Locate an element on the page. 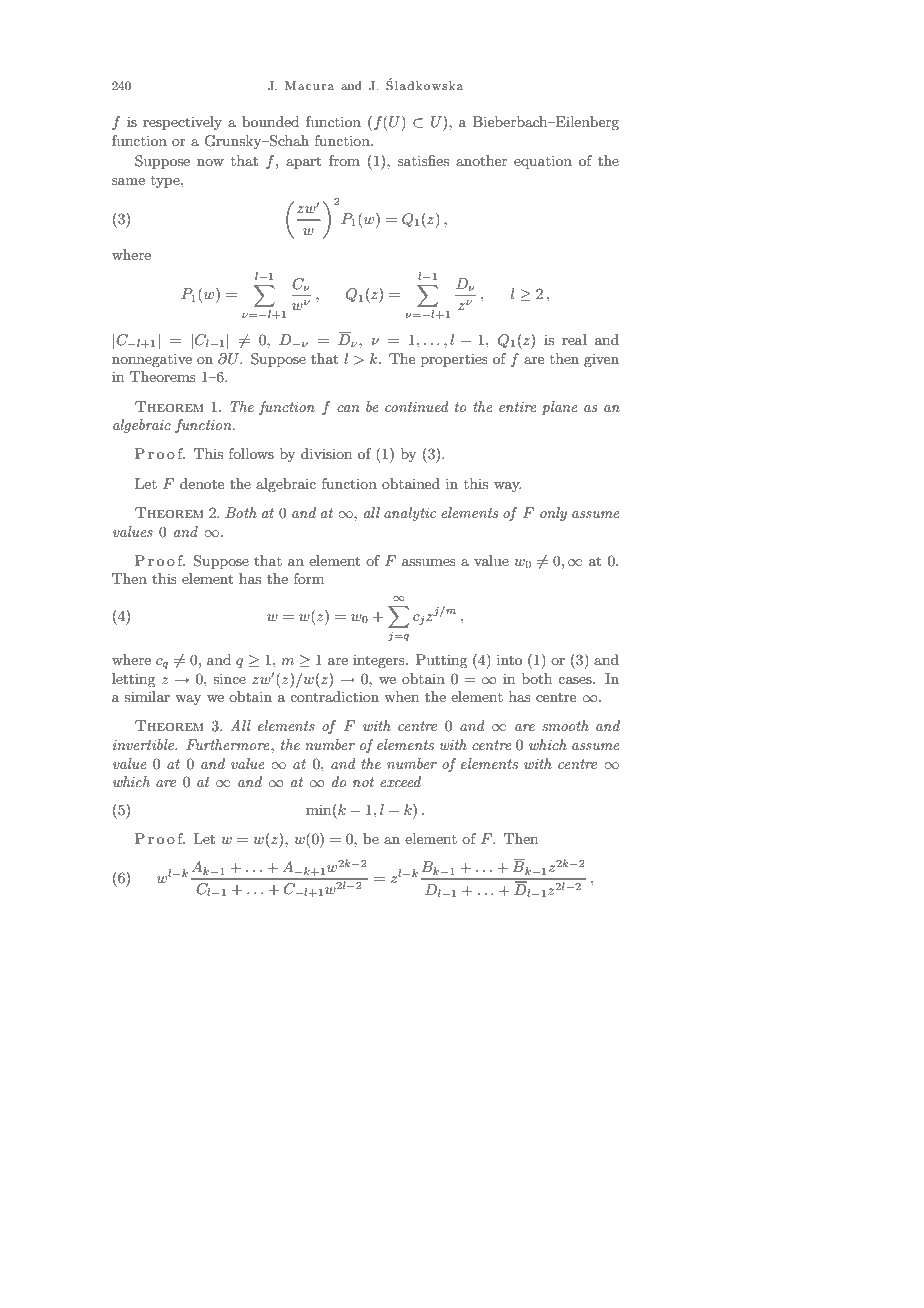  smooth is located at coordinates (565, 725).
